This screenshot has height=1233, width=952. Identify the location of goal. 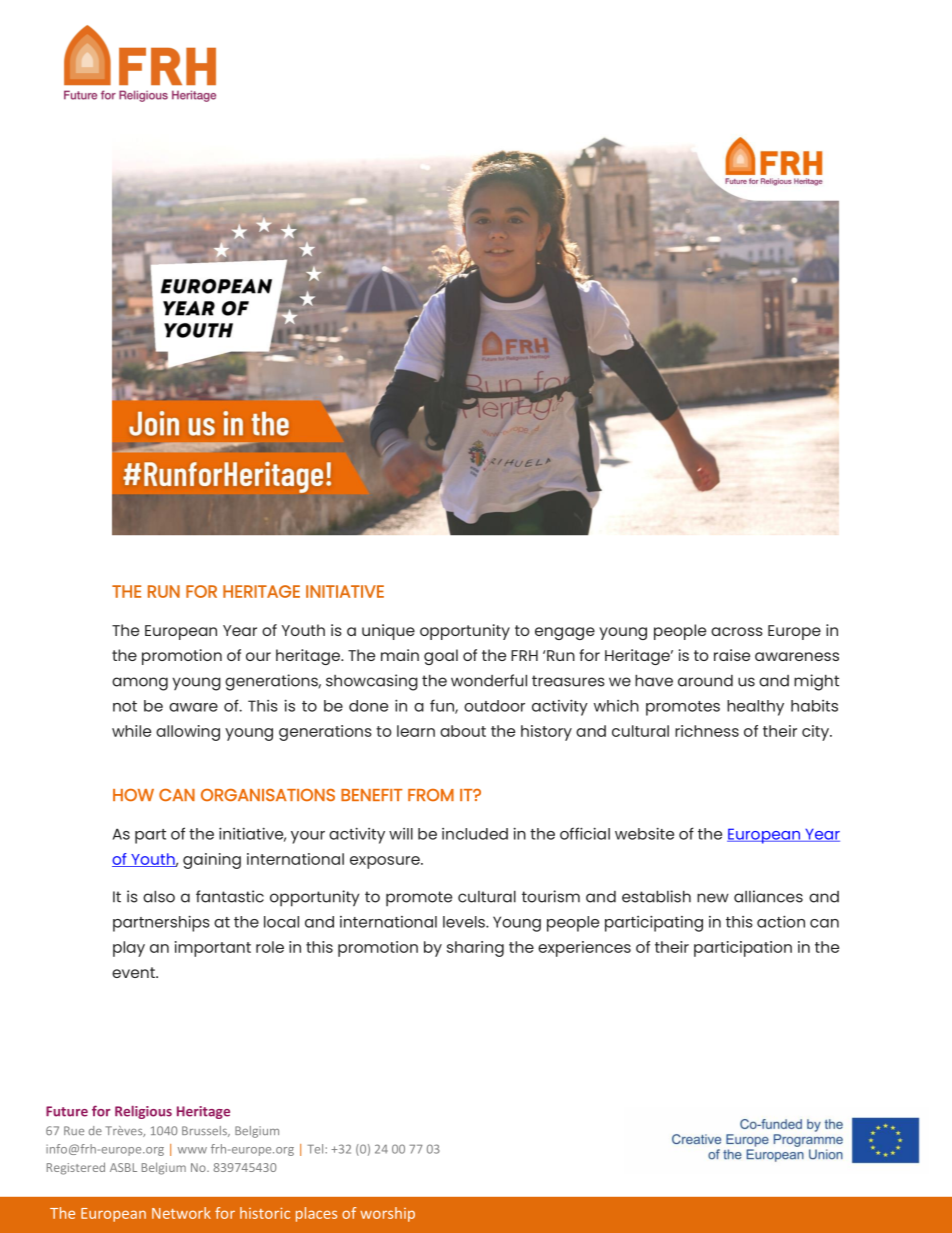
(441, 657).
